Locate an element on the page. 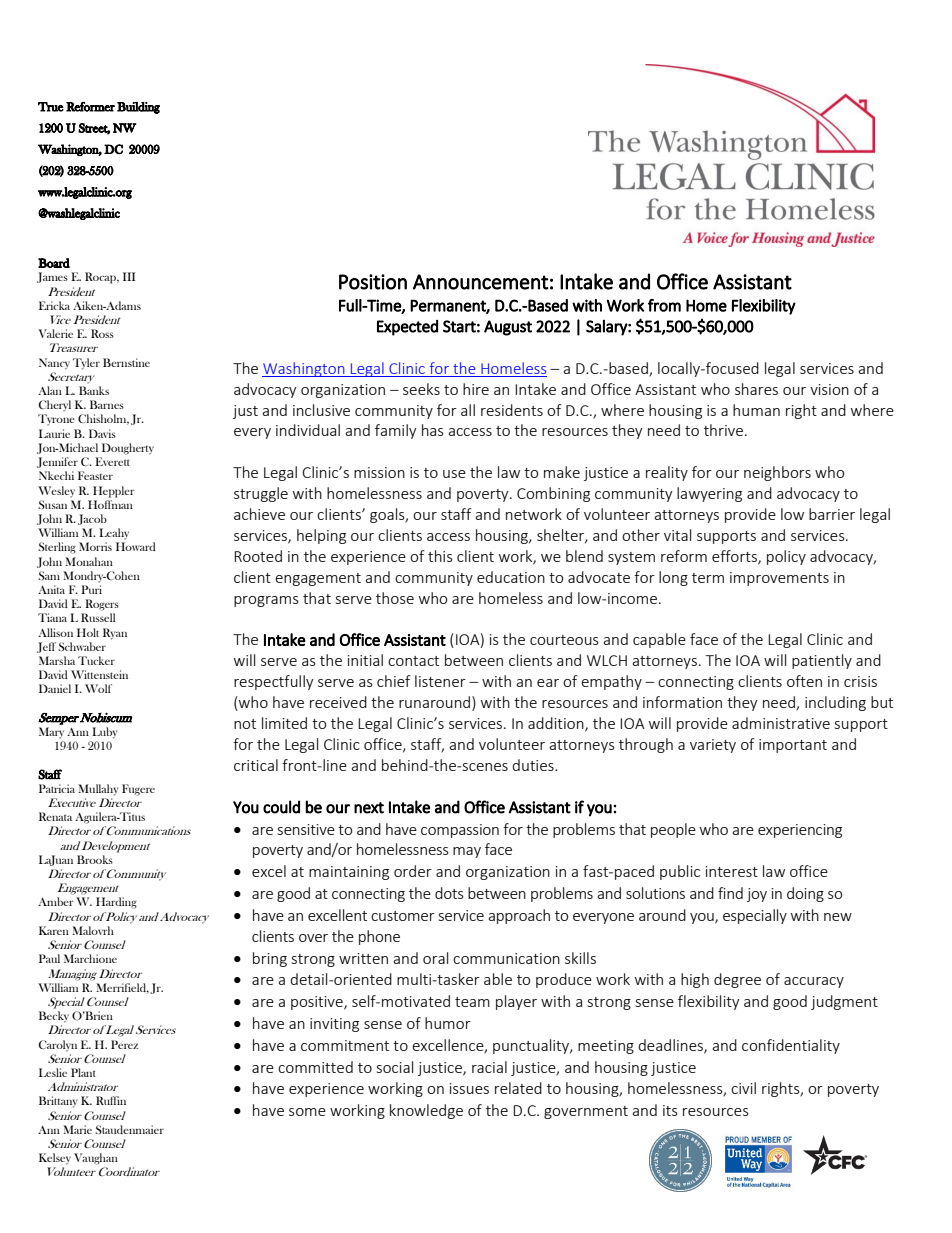  compassion is located at coordinates (460, 831).
